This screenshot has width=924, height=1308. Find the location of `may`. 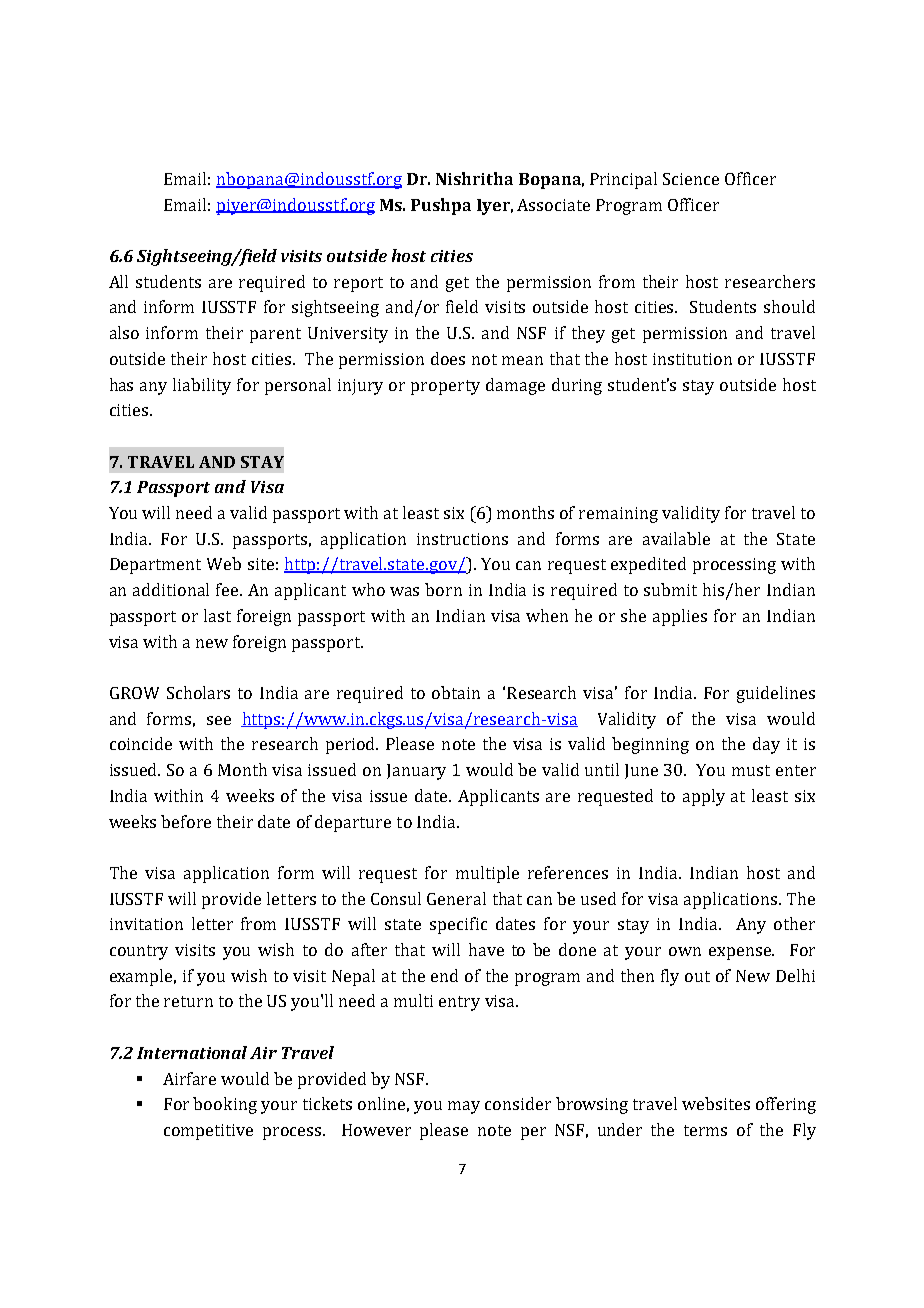

may is located at coordinates (464, 1107).
